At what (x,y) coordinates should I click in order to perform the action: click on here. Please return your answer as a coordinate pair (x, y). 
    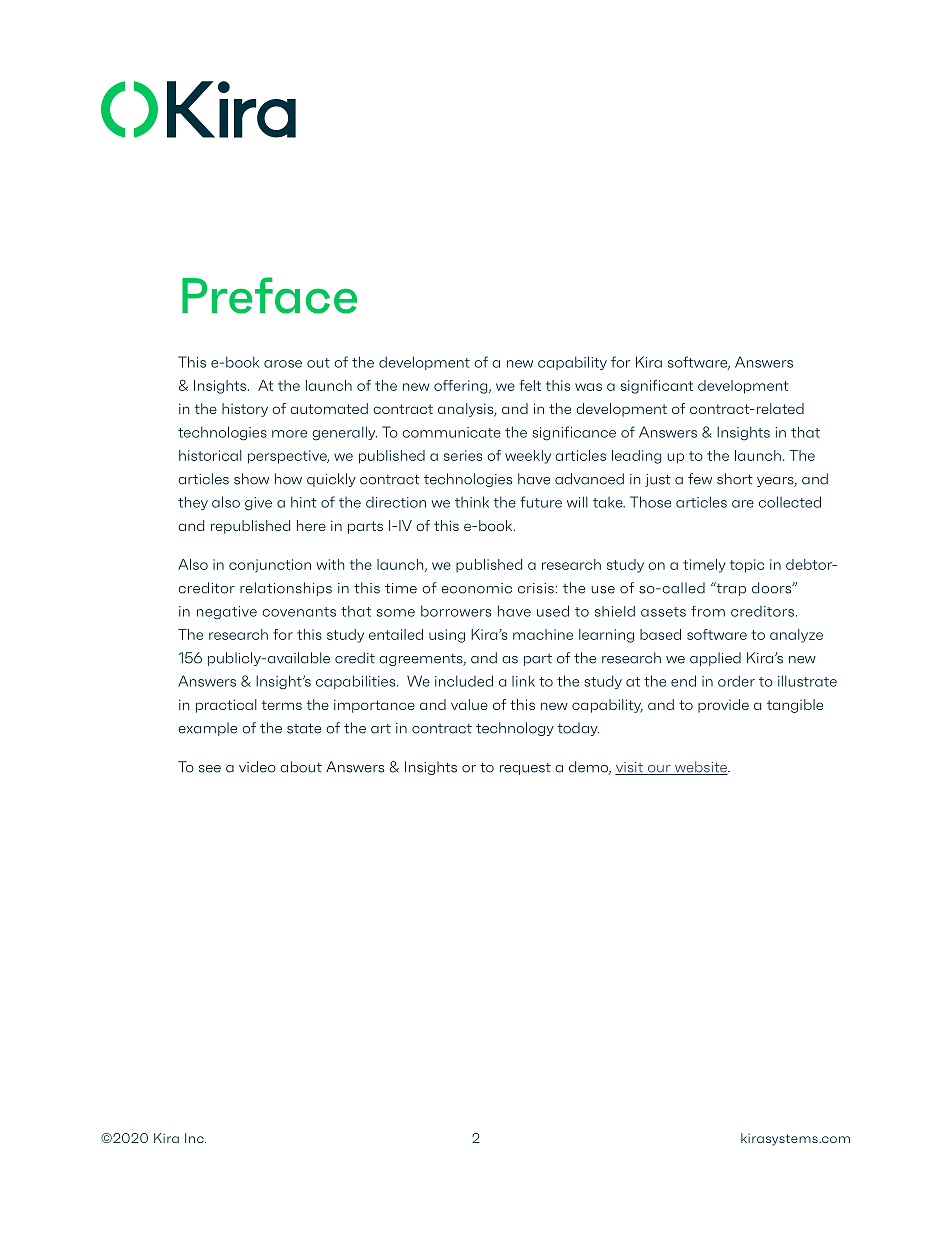
    Looking at the image, I should click on (311, 525).
